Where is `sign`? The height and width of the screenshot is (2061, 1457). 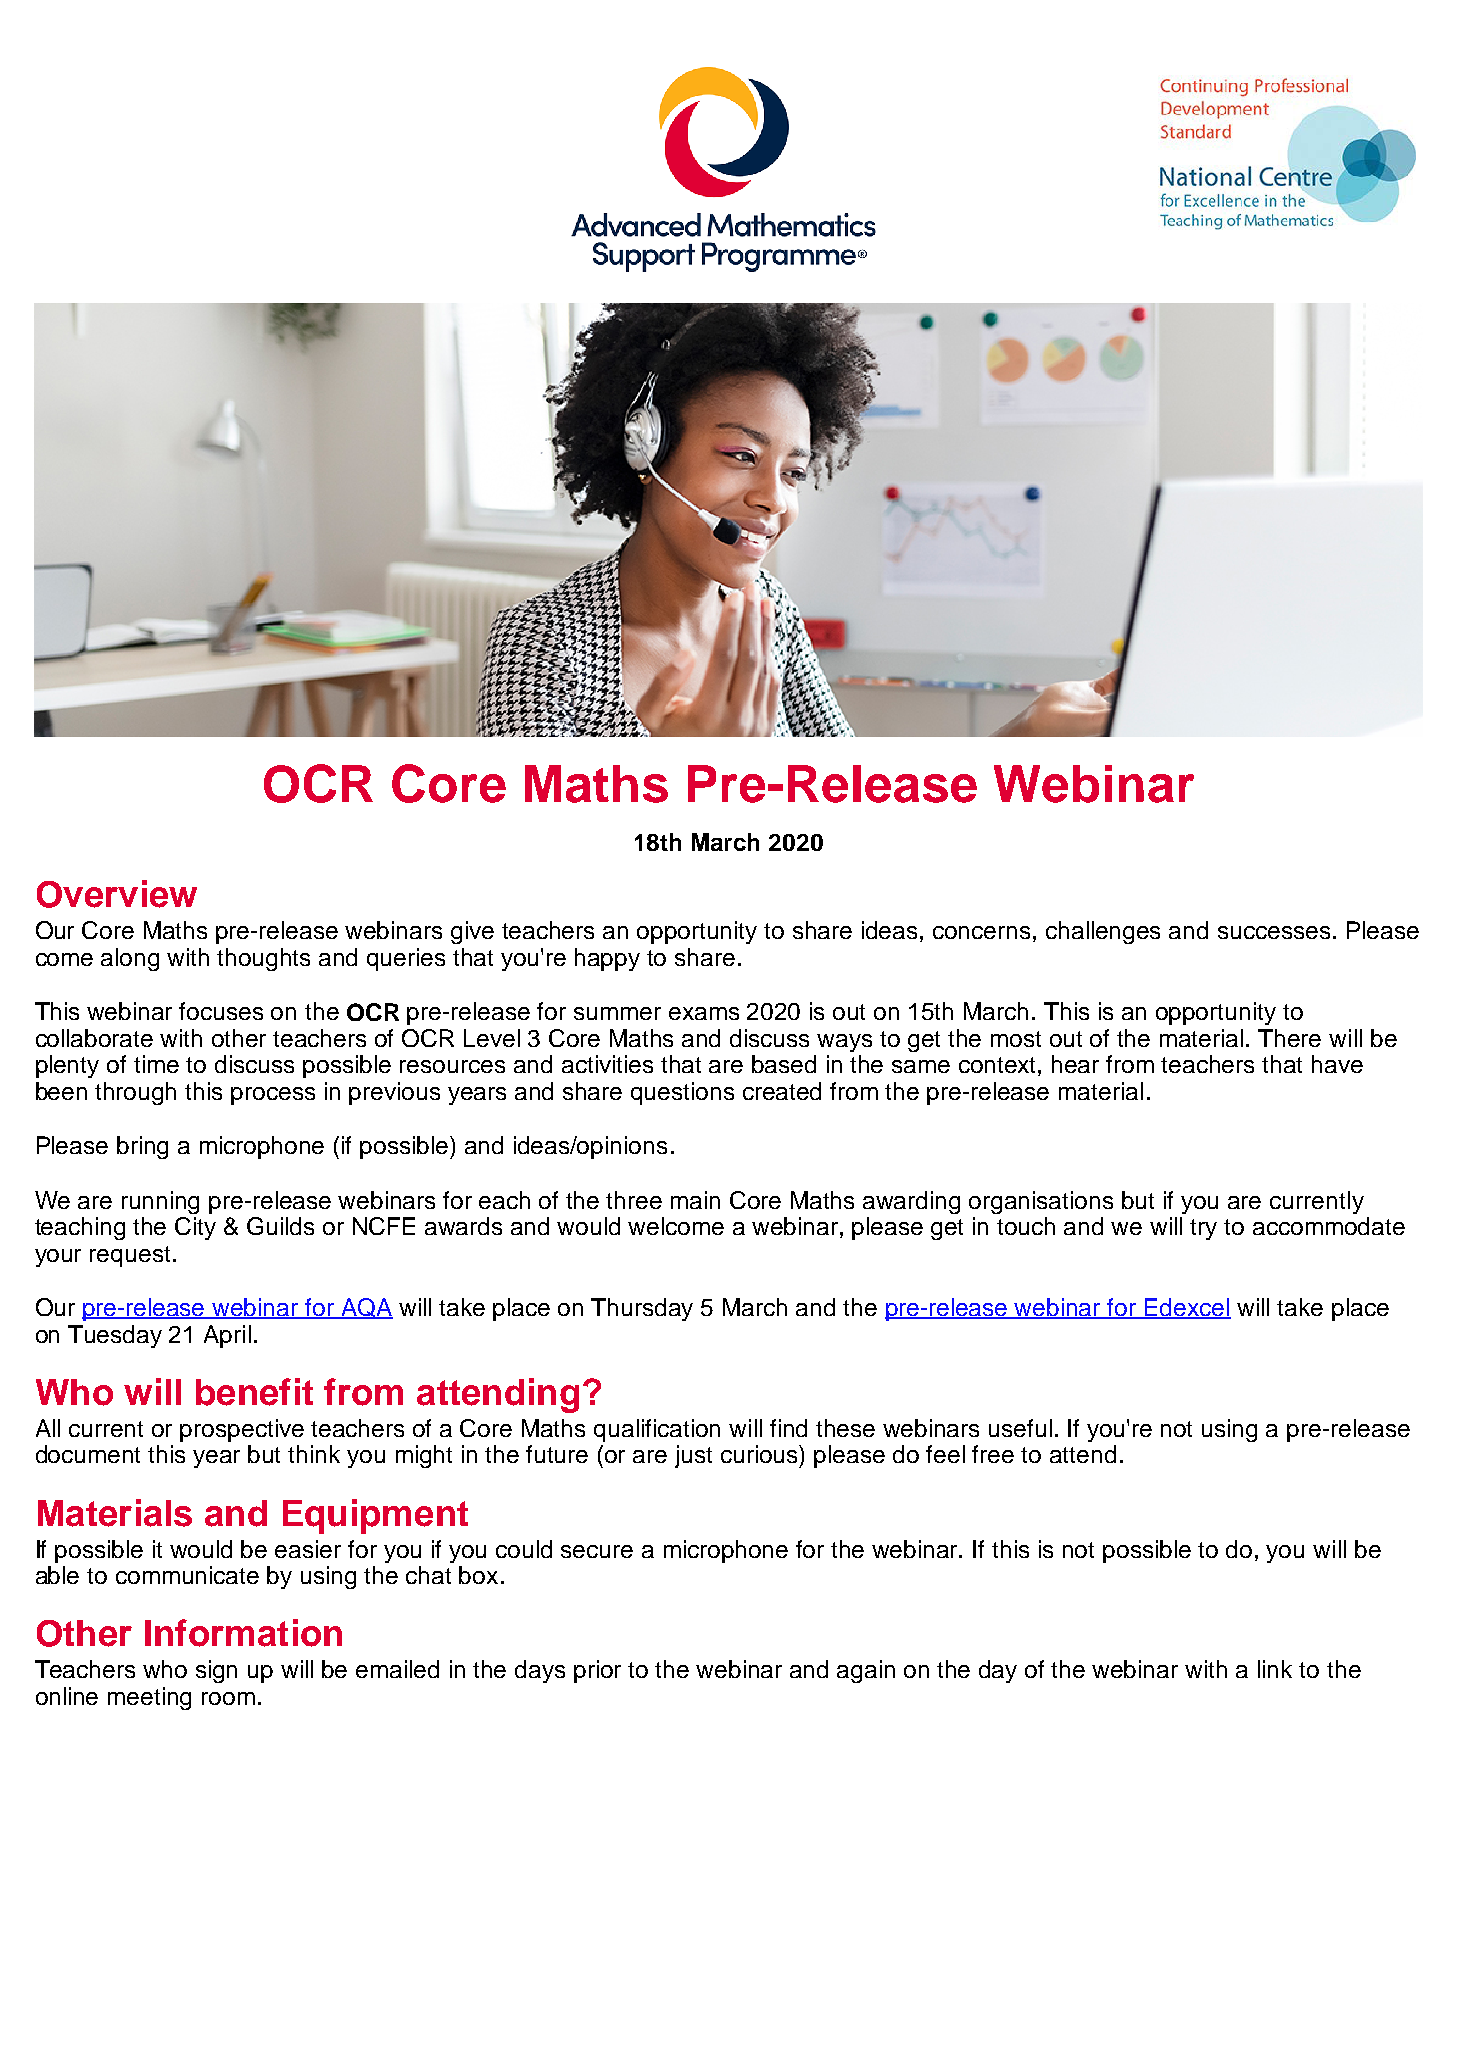
sign is located at coordinates (216, 1671).
